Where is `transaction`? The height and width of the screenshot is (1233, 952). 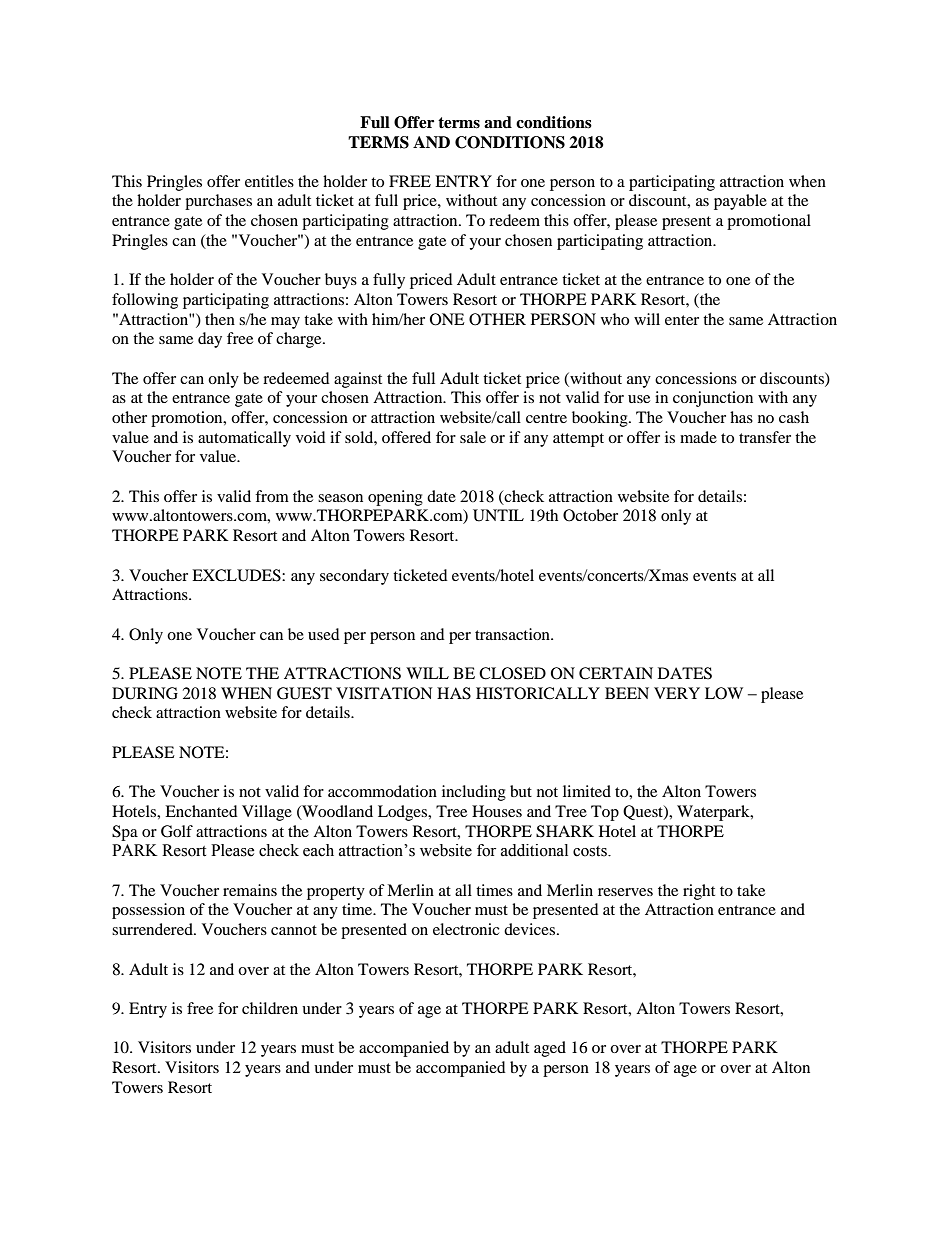 transaction is located at coordinates (513, 634).
